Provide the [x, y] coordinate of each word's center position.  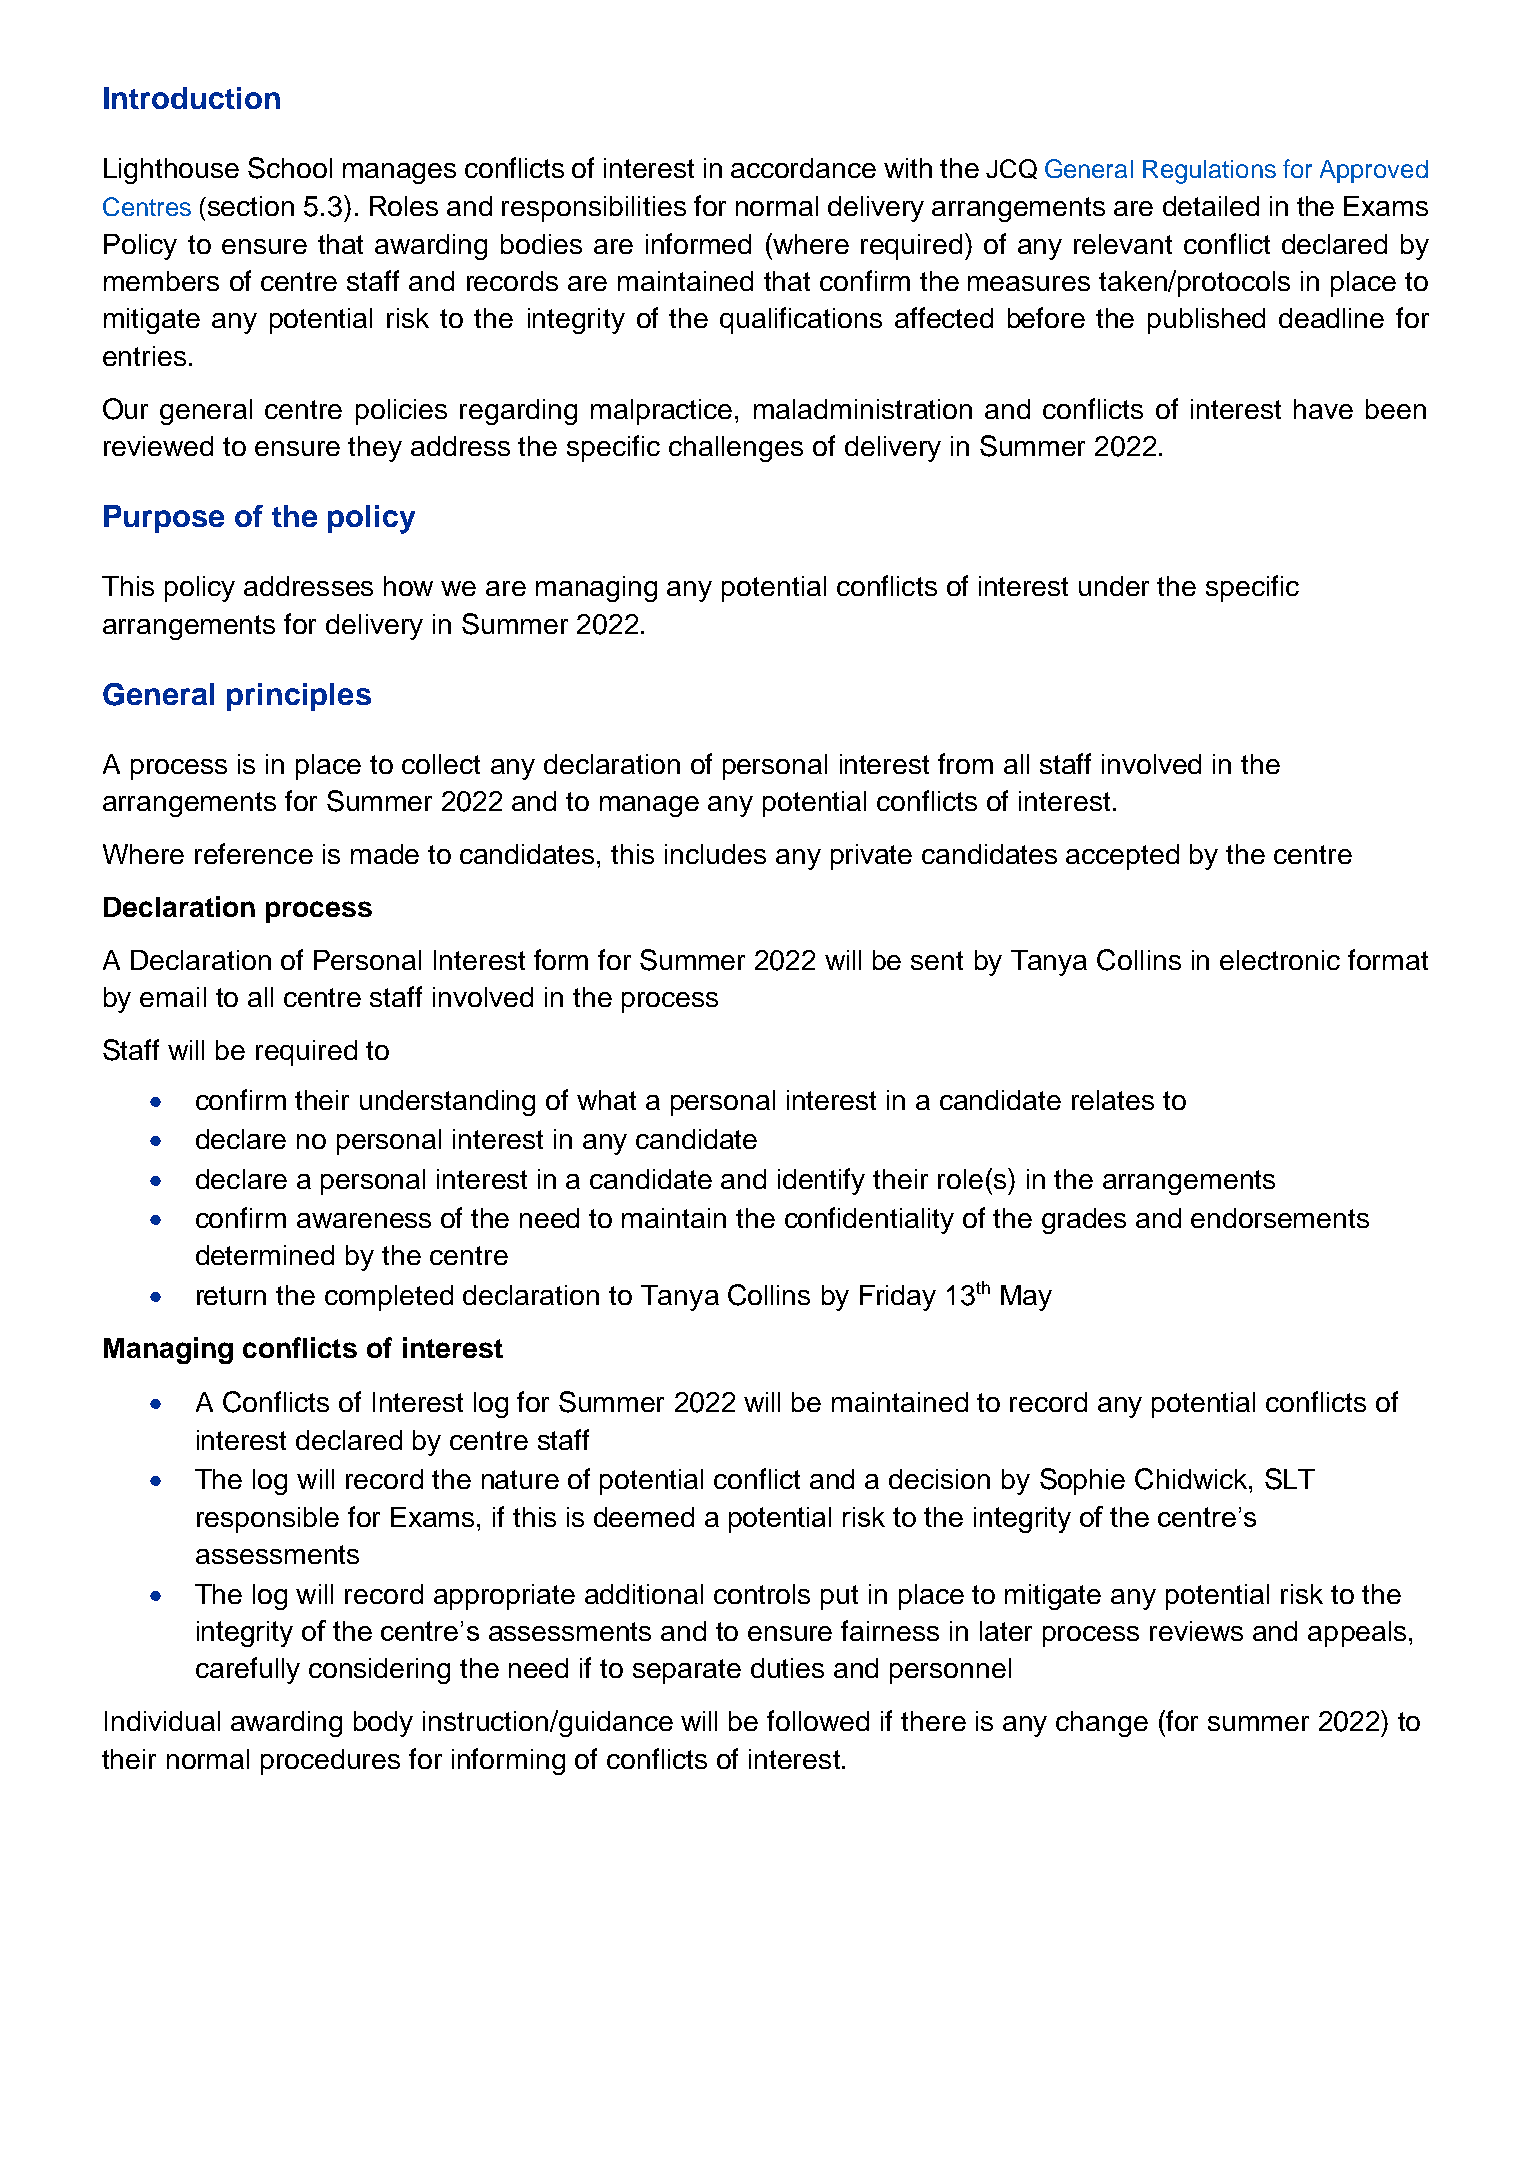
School [290, 168]
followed [818, 1720]
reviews [1196, 1631]
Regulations [1209, 172]
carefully [248, 1670]
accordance [803, 168]
